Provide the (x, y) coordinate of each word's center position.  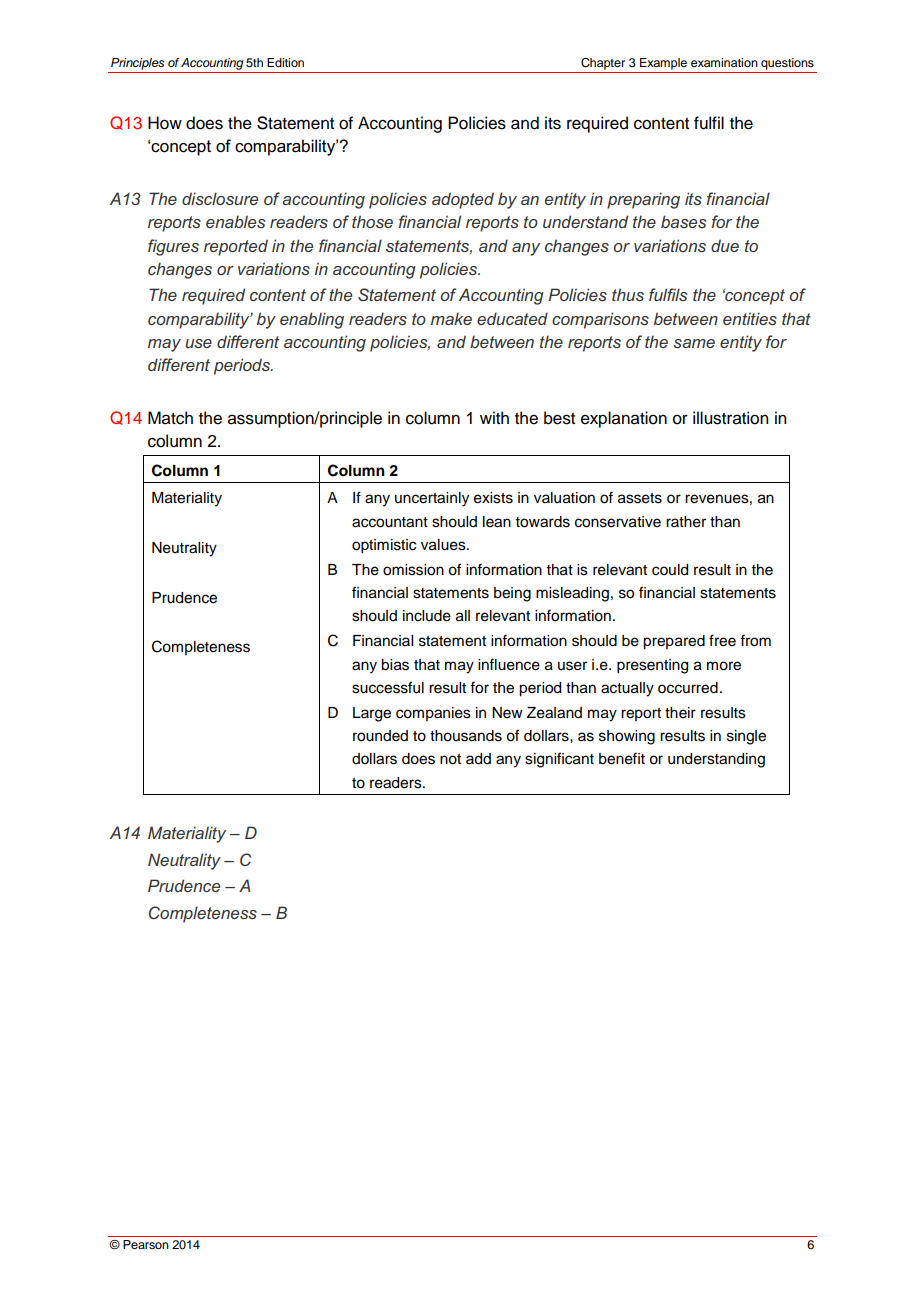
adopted (463, 200)
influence (509, 664)
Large (372, 714)
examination (724, 62)
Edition (285, 62)
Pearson (146, 1244)
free (722, 640)
